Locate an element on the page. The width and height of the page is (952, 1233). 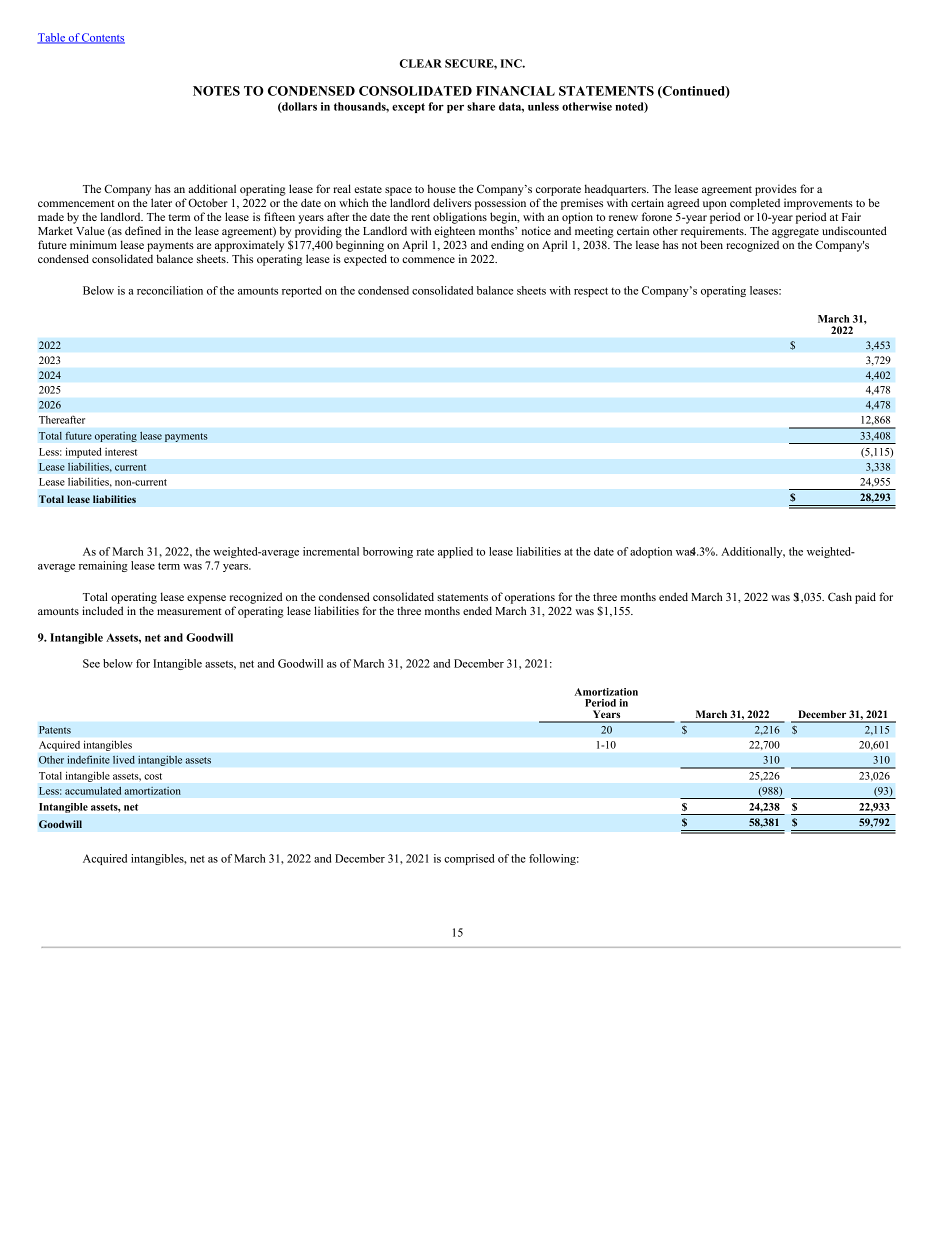
comprised is located at coordinates (469, 859).
